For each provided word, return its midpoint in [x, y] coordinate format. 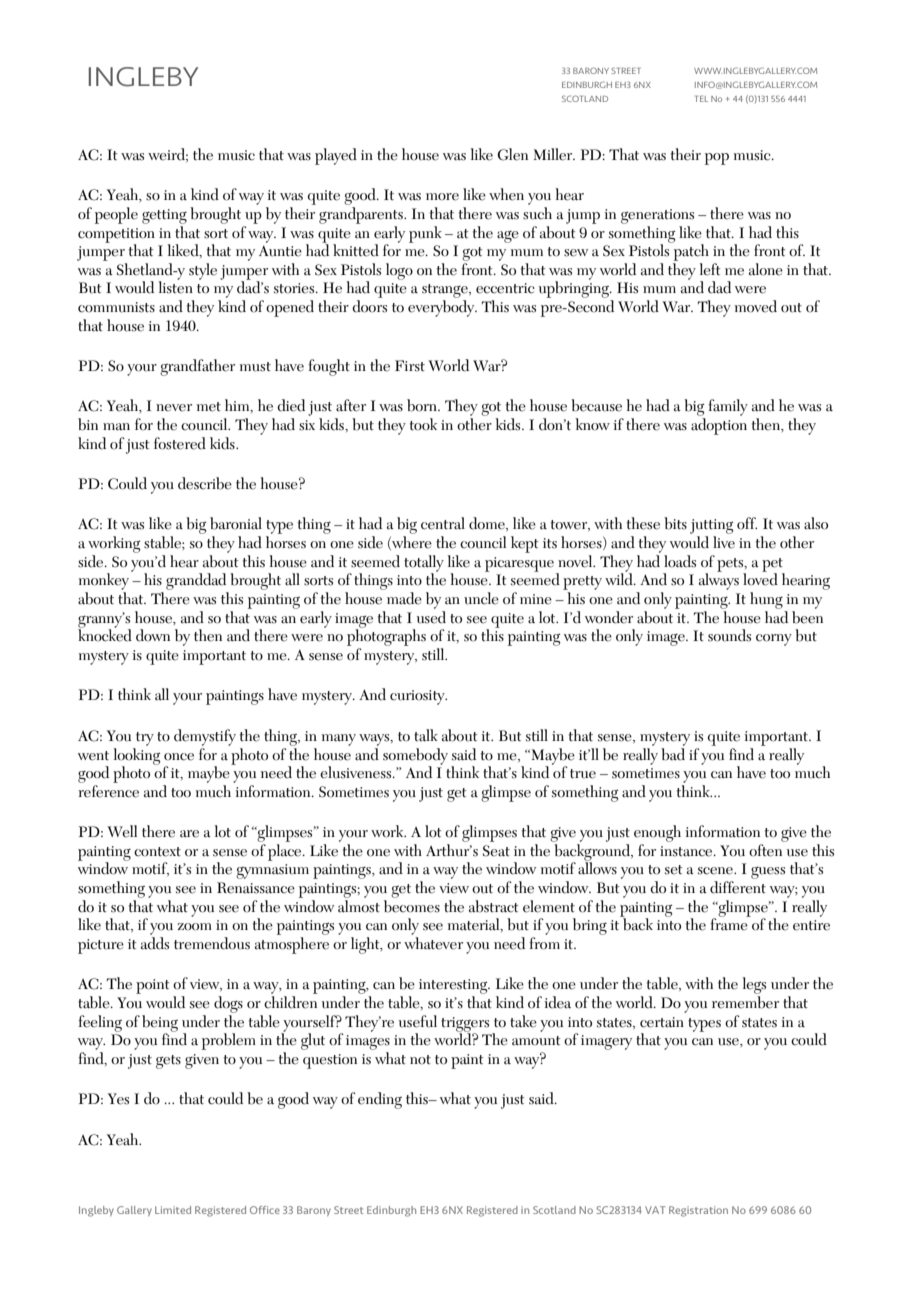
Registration [698, 1211]
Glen [512, 154]
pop [717, 159]
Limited [173, 1210]
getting [164, 216]
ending [380, 1100]
